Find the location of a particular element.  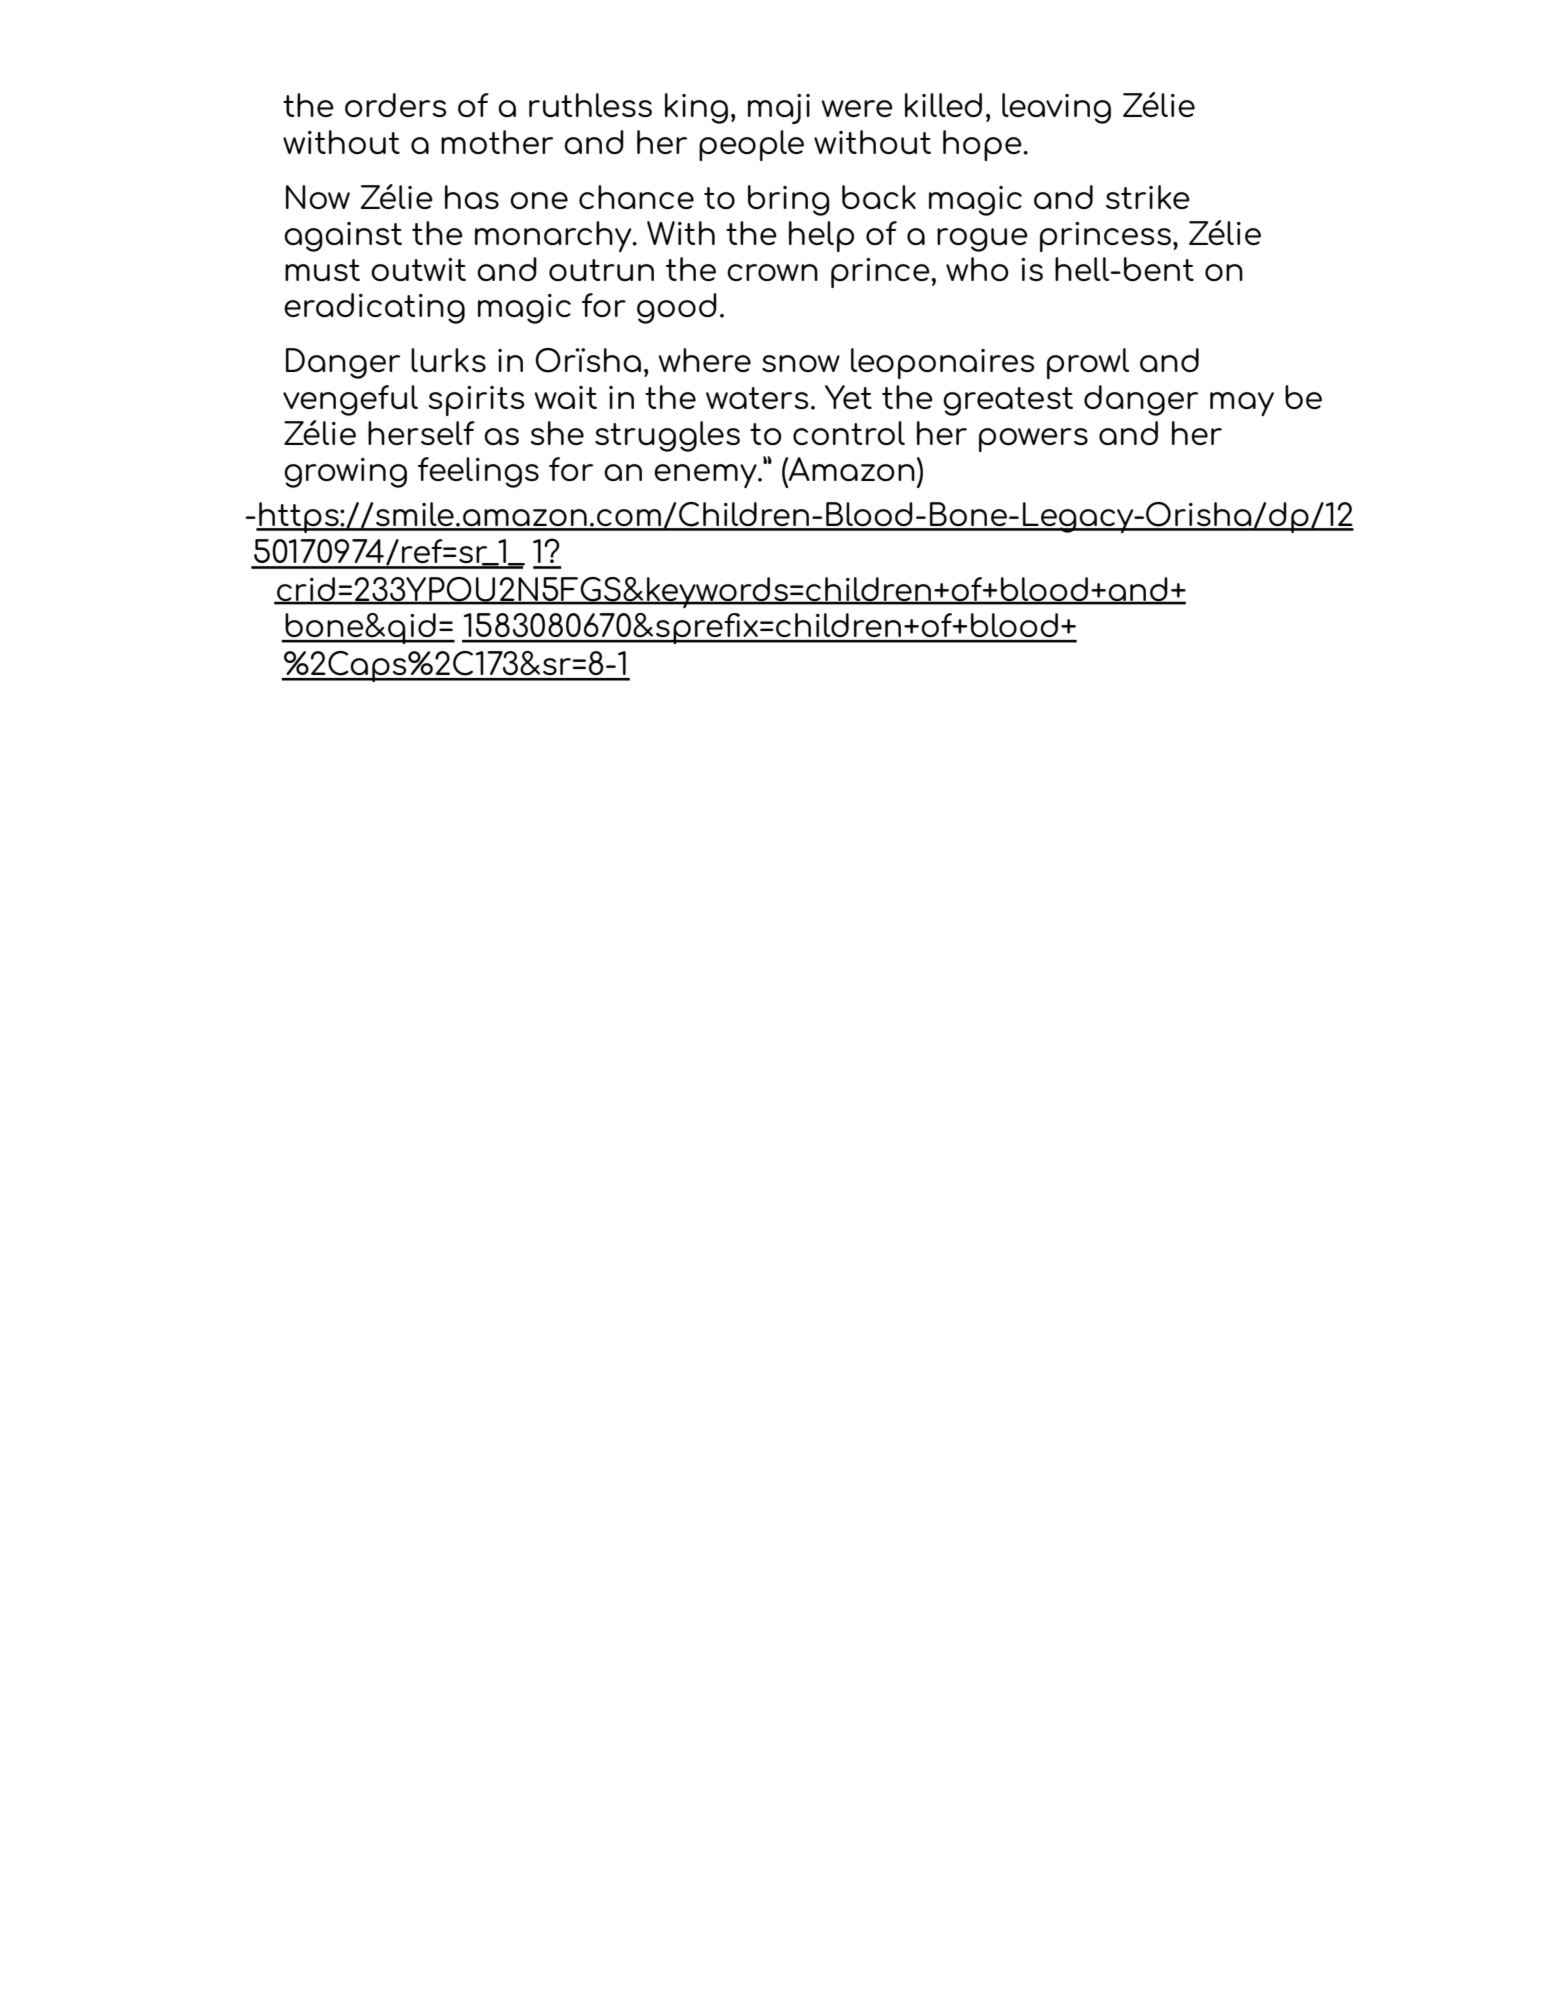

who is located at coordinates (977, 269).
